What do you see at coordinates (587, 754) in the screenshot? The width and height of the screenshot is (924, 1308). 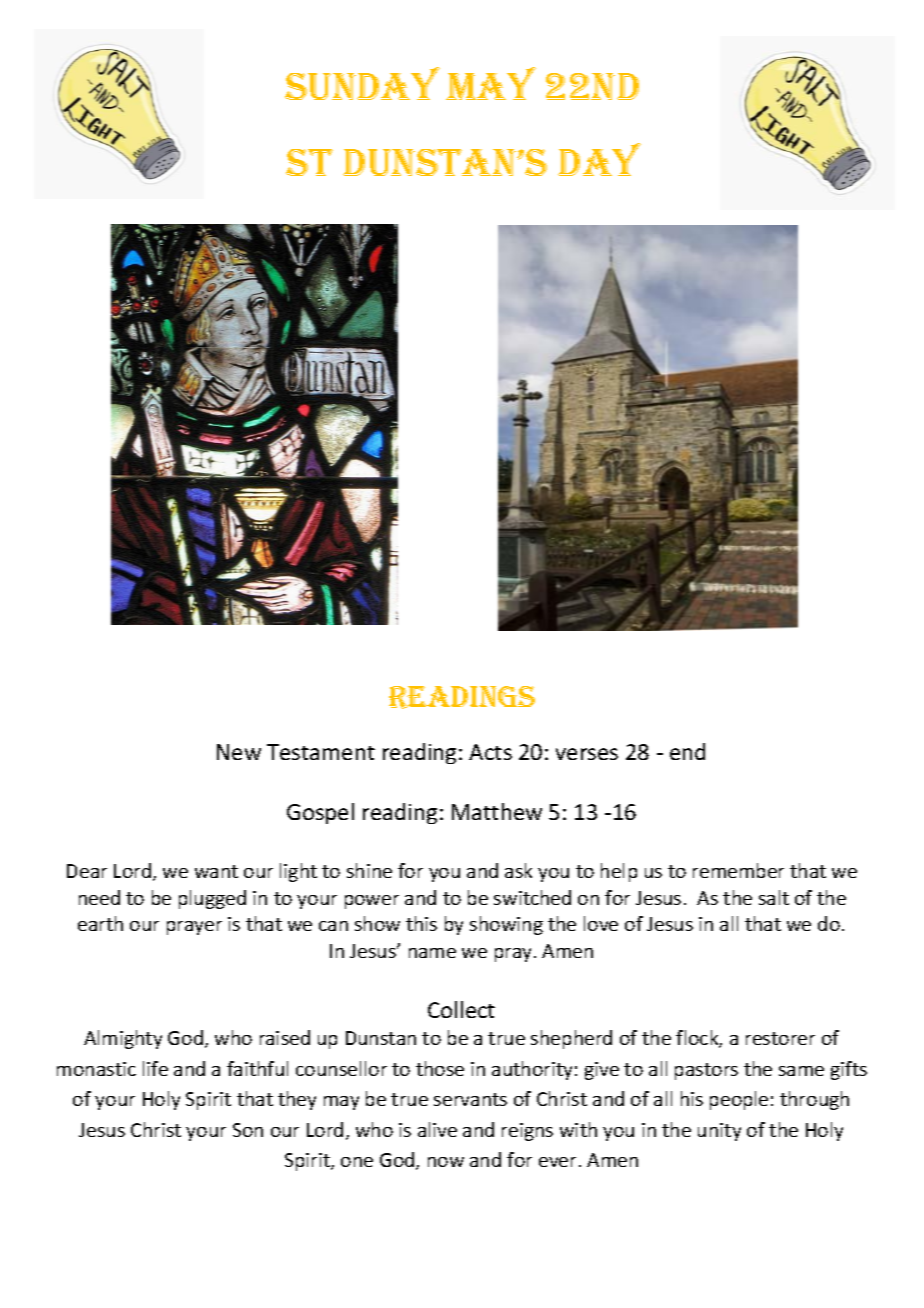 I see `verses` at bounding box center [587, 754].
